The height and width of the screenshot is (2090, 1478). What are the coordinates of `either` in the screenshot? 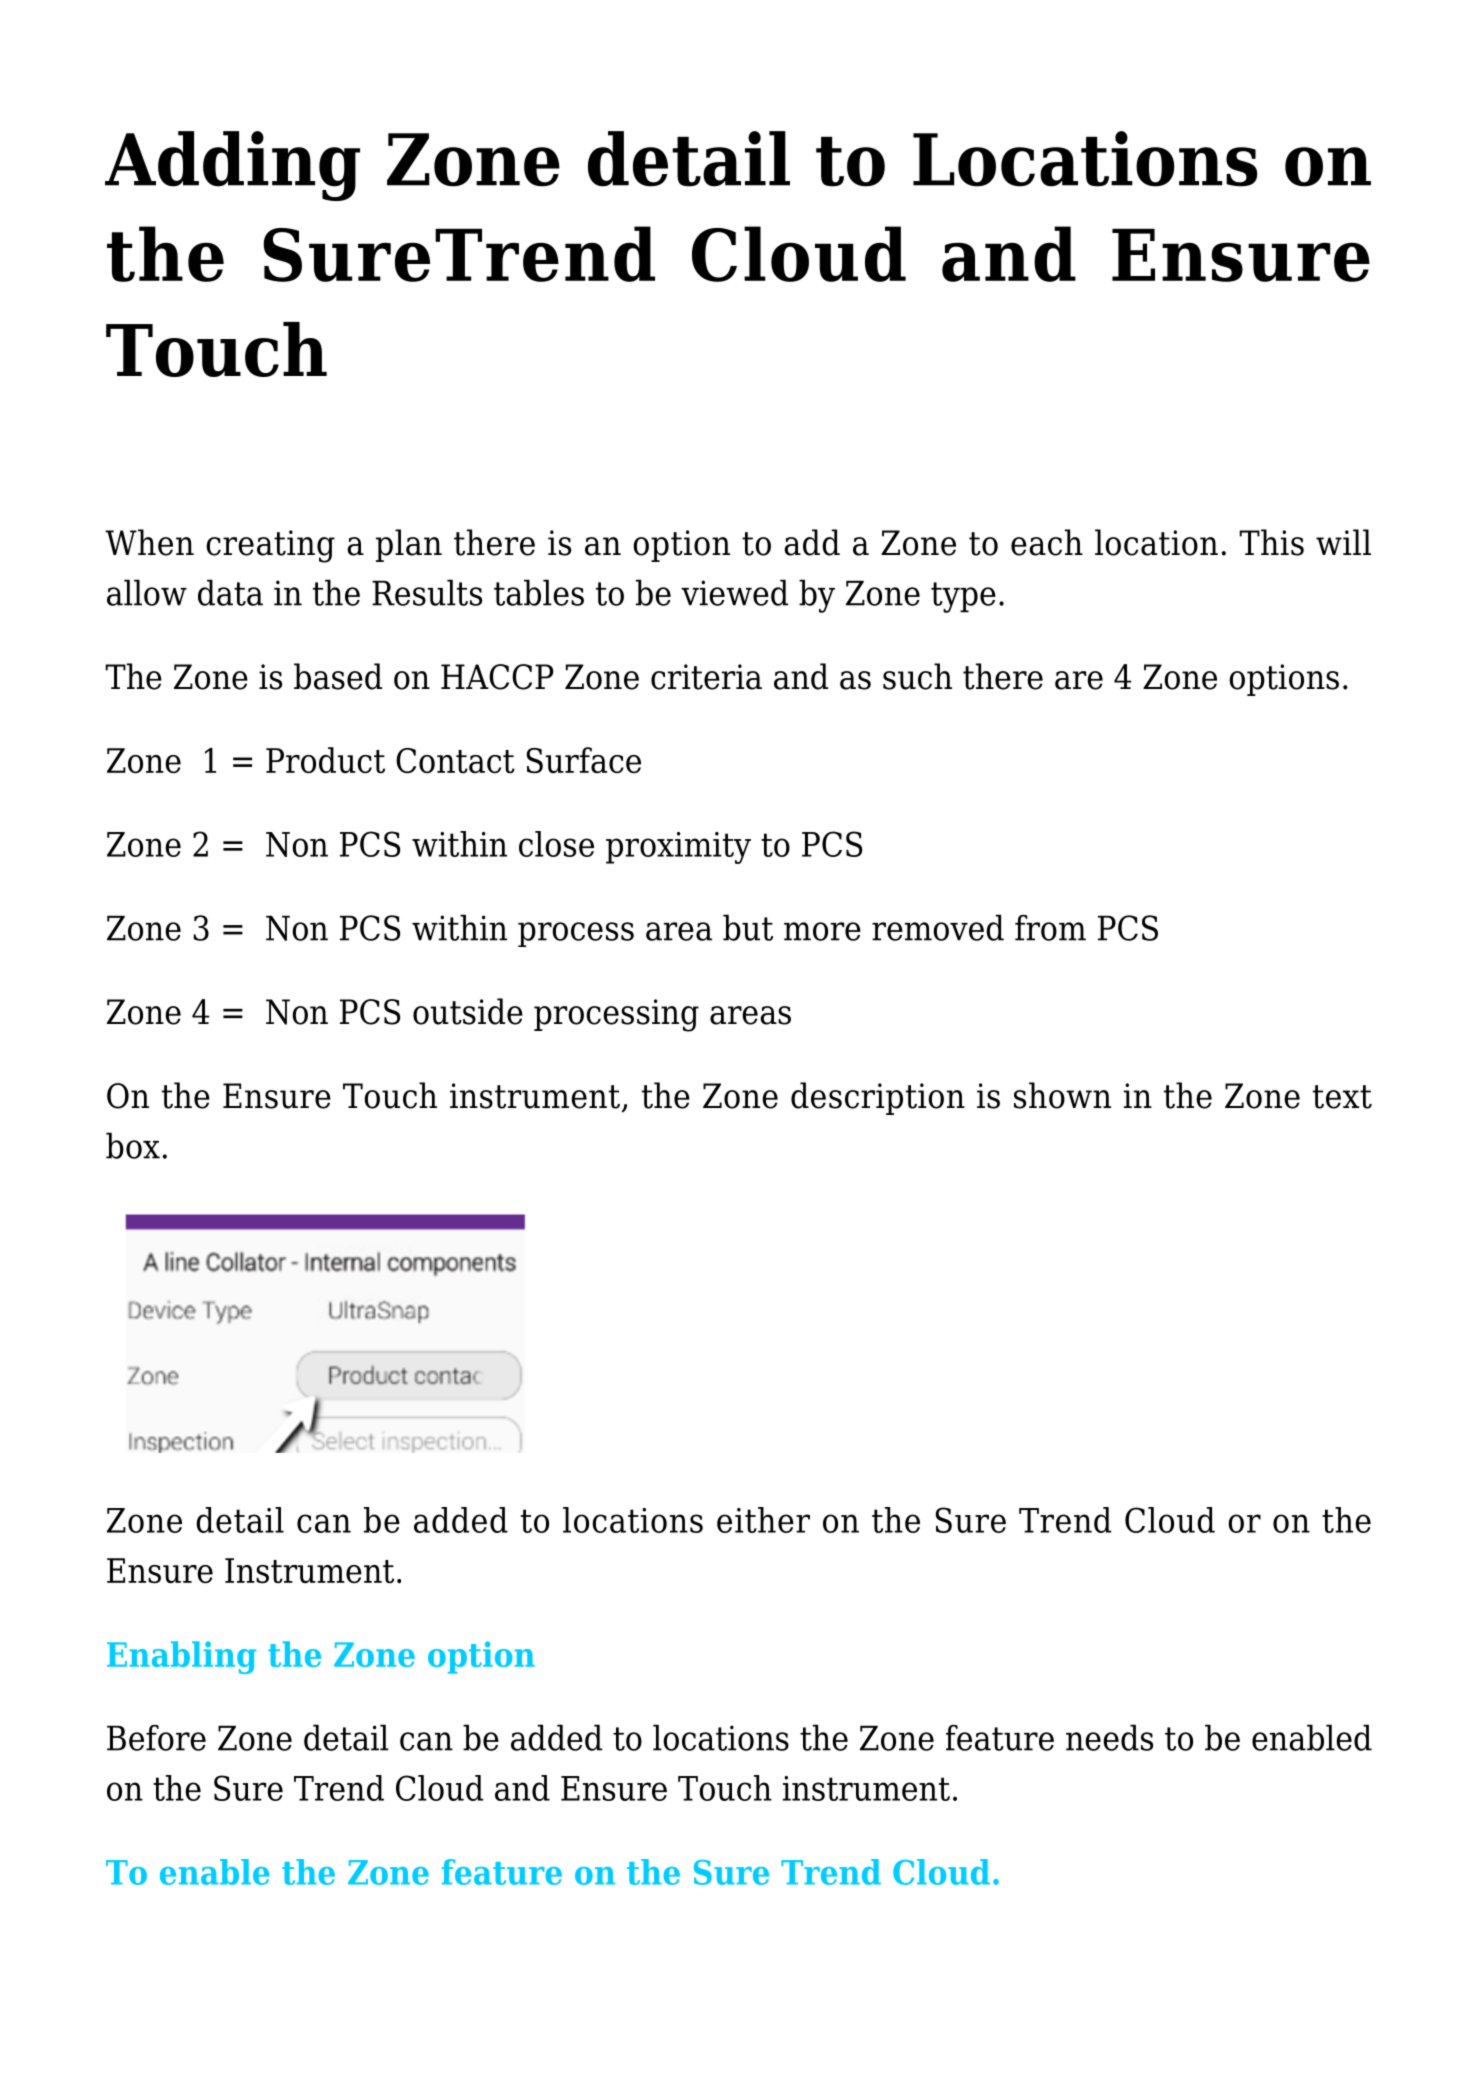 It's located at (763, 1520).
